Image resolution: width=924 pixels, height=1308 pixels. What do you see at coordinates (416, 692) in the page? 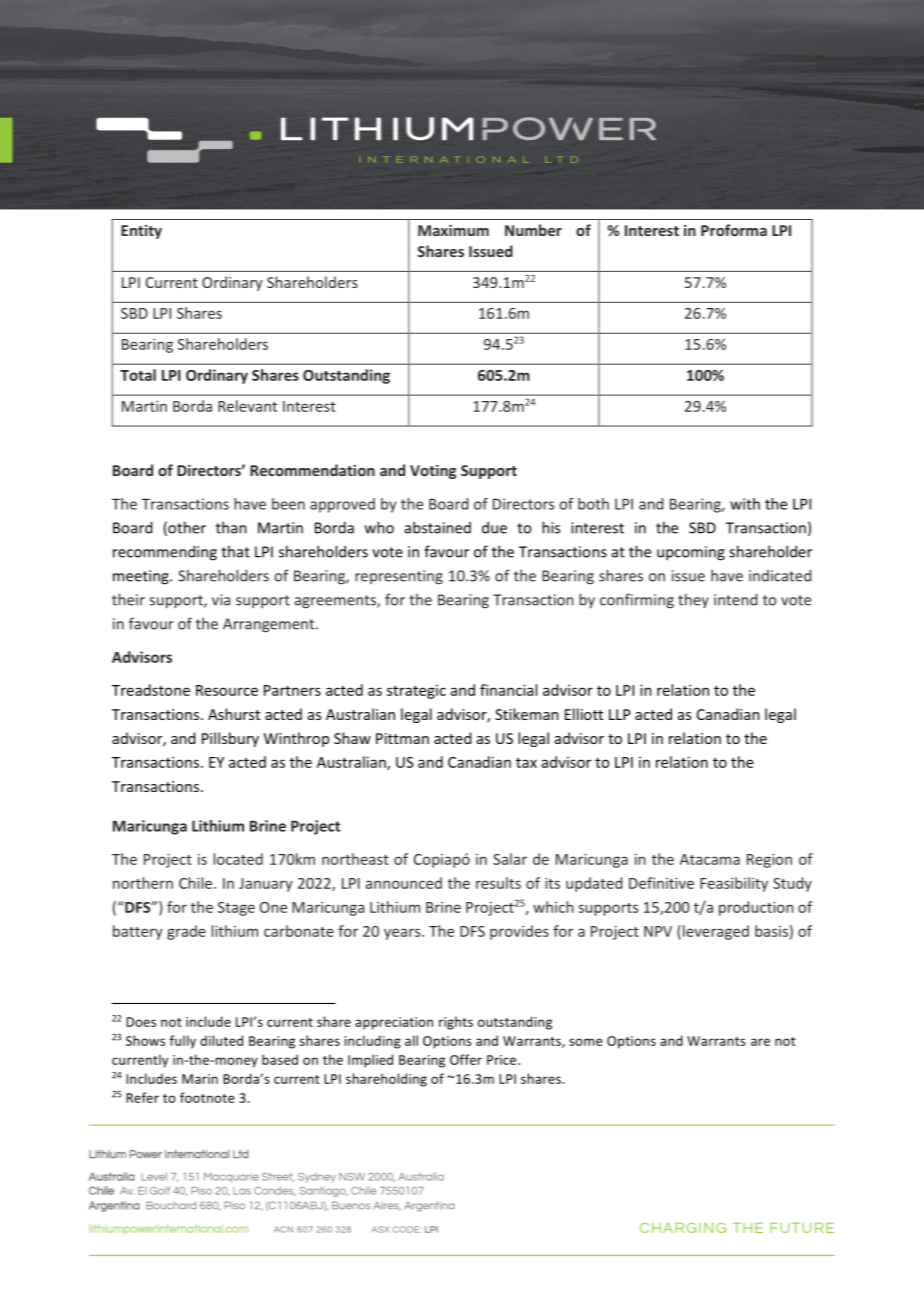
I see `strategic` at bounding box center [416, 692].
